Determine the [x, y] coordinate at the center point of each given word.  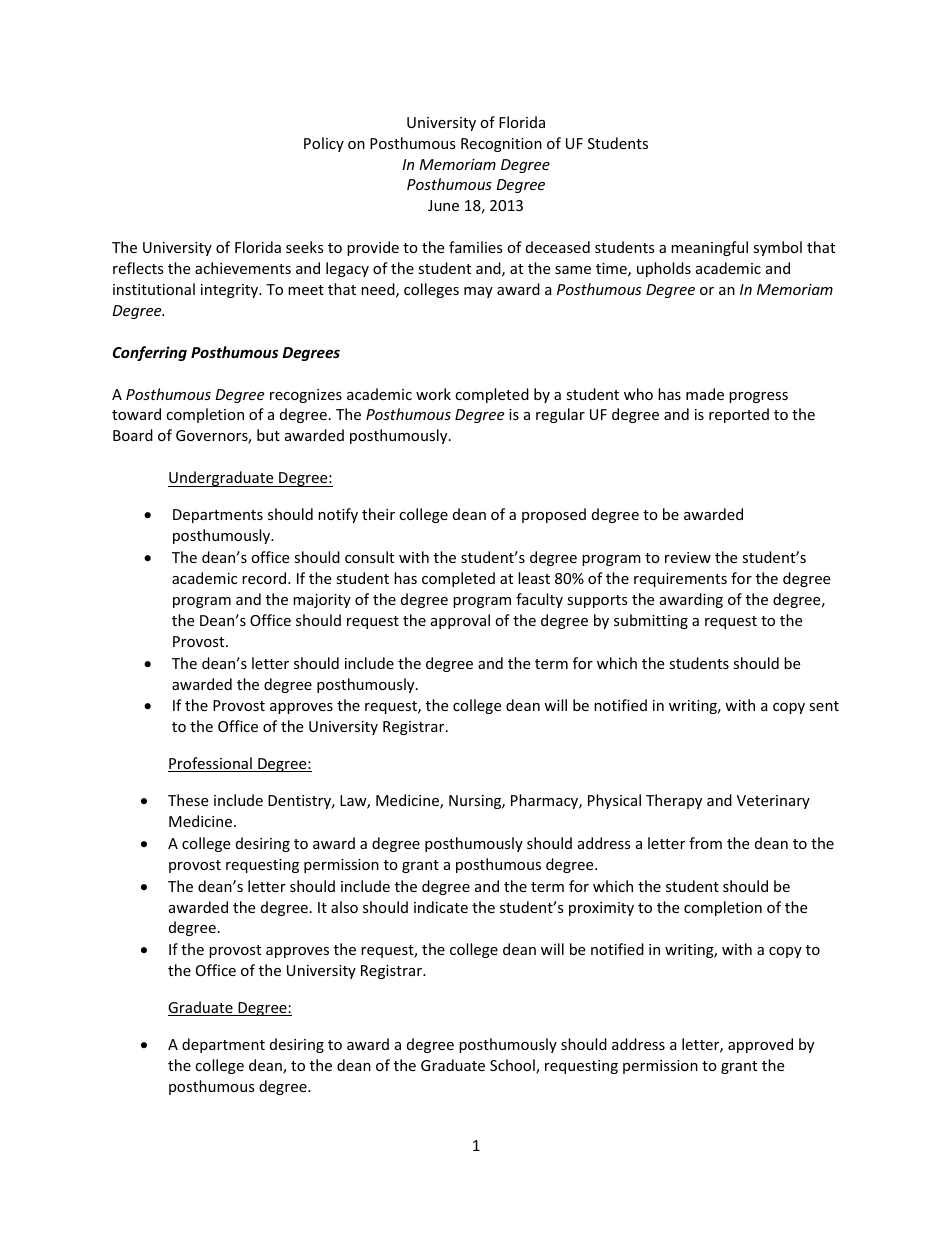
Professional [211, 764]
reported [739, 415]
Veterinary [773, 802]
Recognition [501, 145]
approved [760, 1045]
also [344, 907]
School [513, 1066]
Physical [614, 801]
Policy [324, 144]
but [268, 435]
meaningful [709, 248]
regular [560, 415]
